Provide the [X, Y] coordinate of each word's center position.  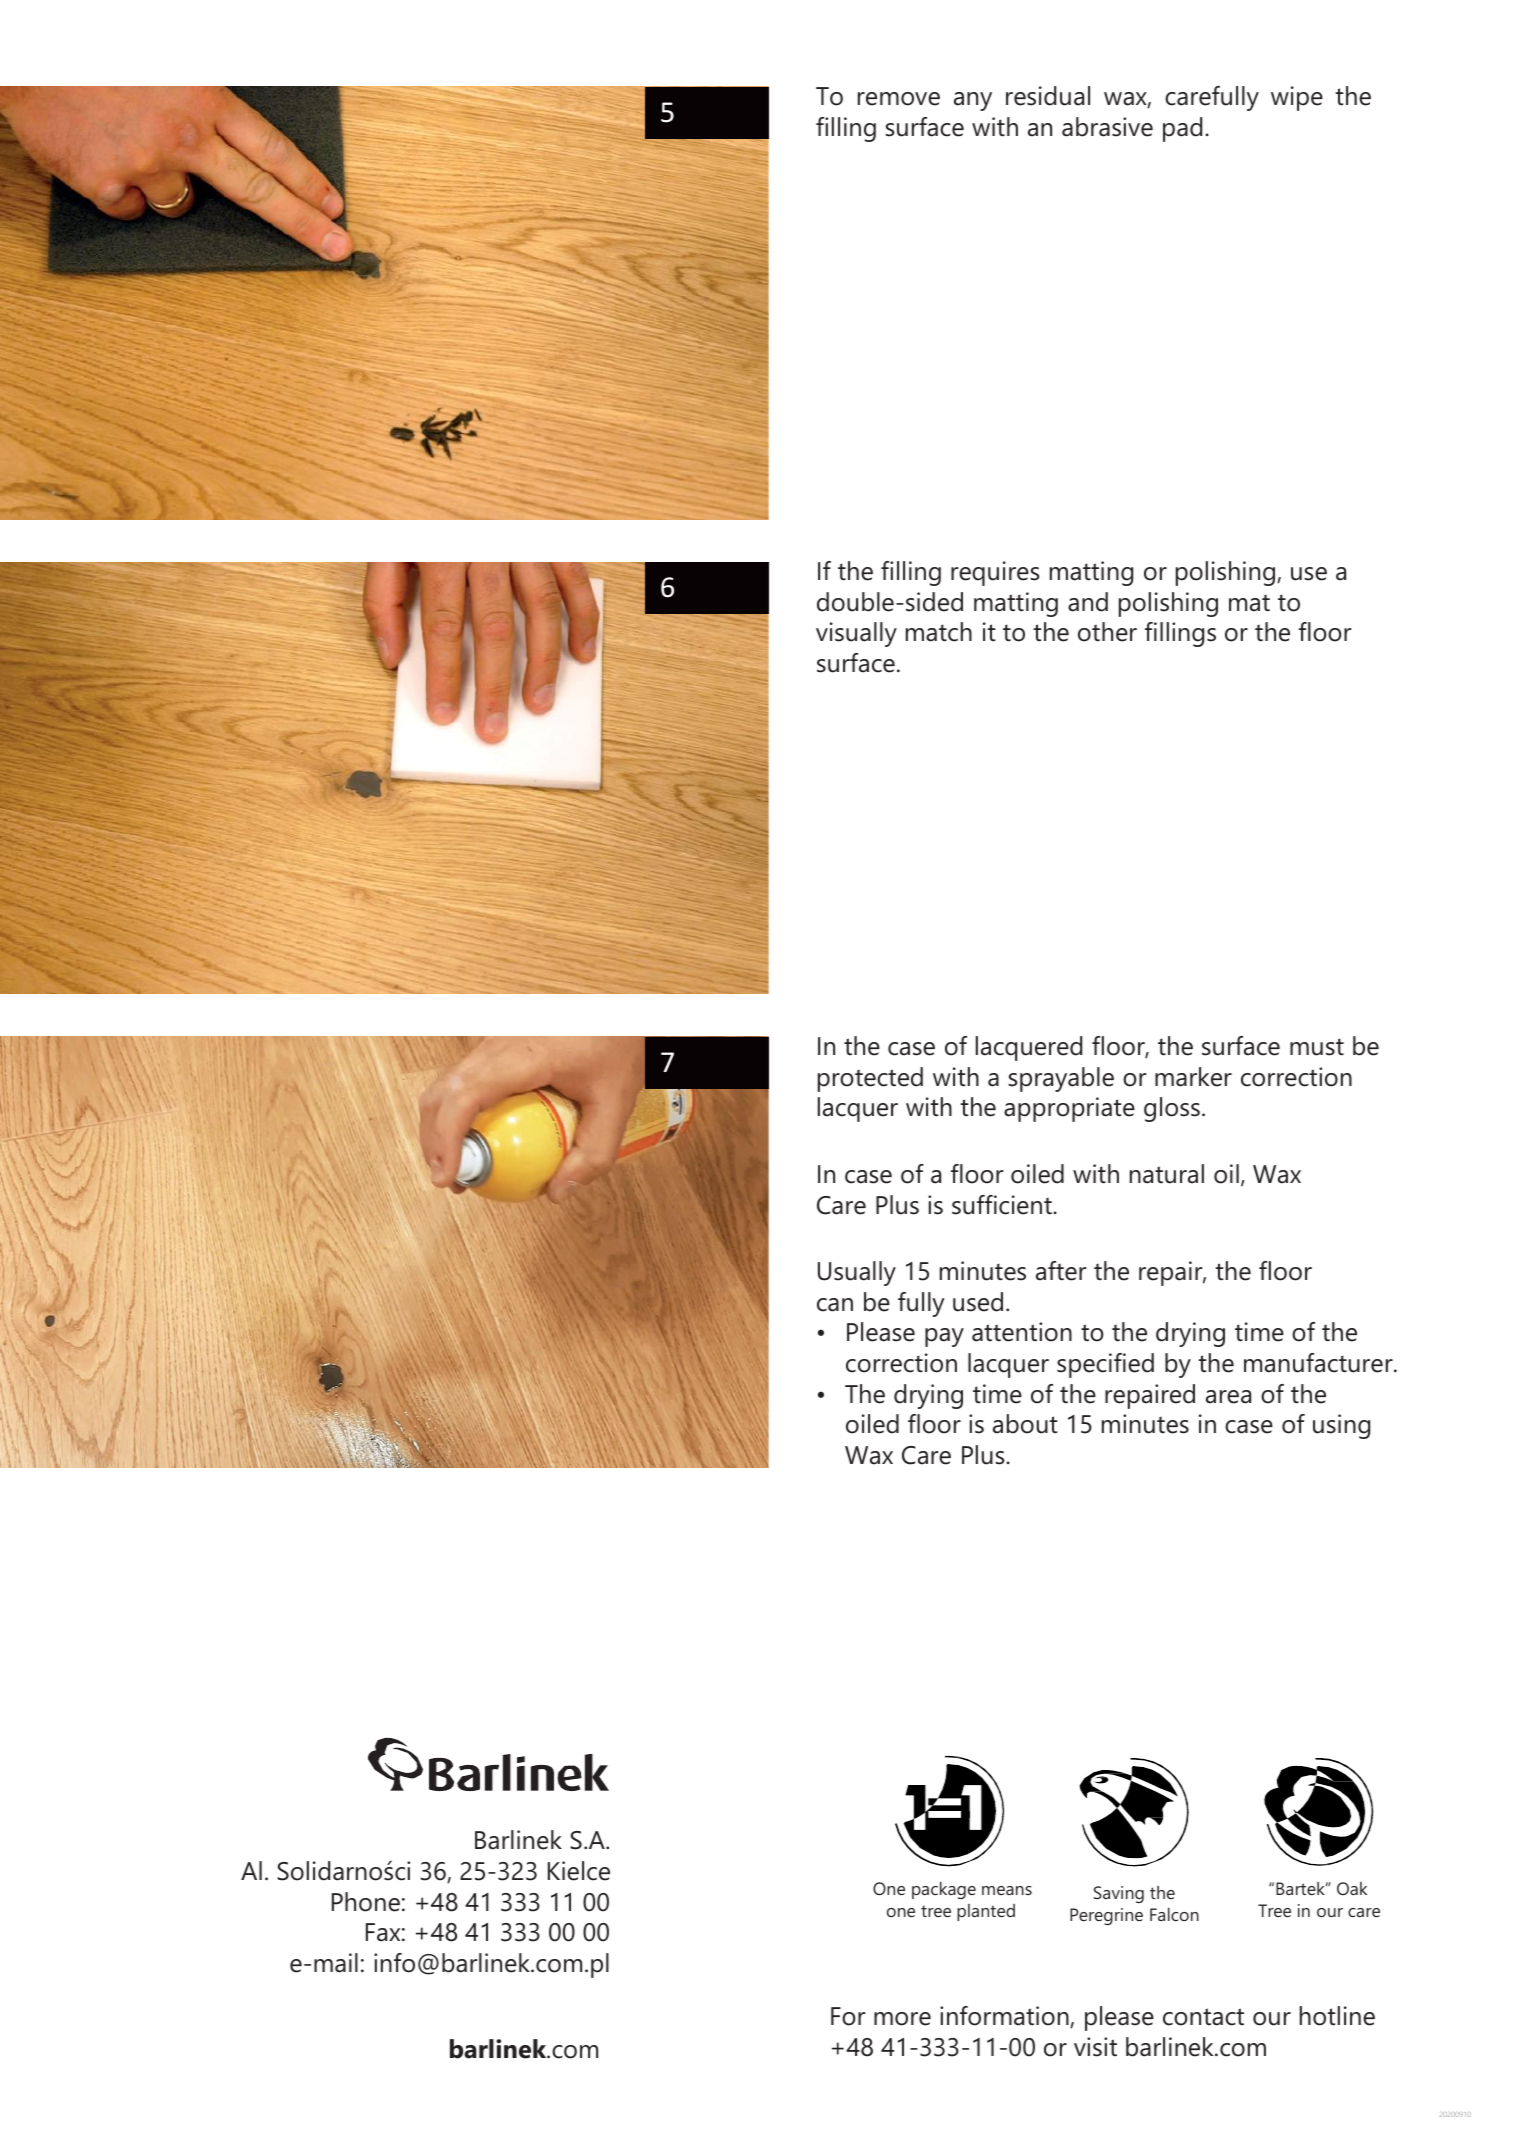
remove [899, 99]
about [1025, 1424]
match [939, 632]
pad [1182, 129]
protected [870, 1079]
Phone [366, 1902]
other [1107, 632]
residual [1048, 96]
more [902, 2019]
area [1228, 1397]
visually [856, 634]
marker [1193, 1077]
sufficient [1003, 1205]
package [944, 1890]
